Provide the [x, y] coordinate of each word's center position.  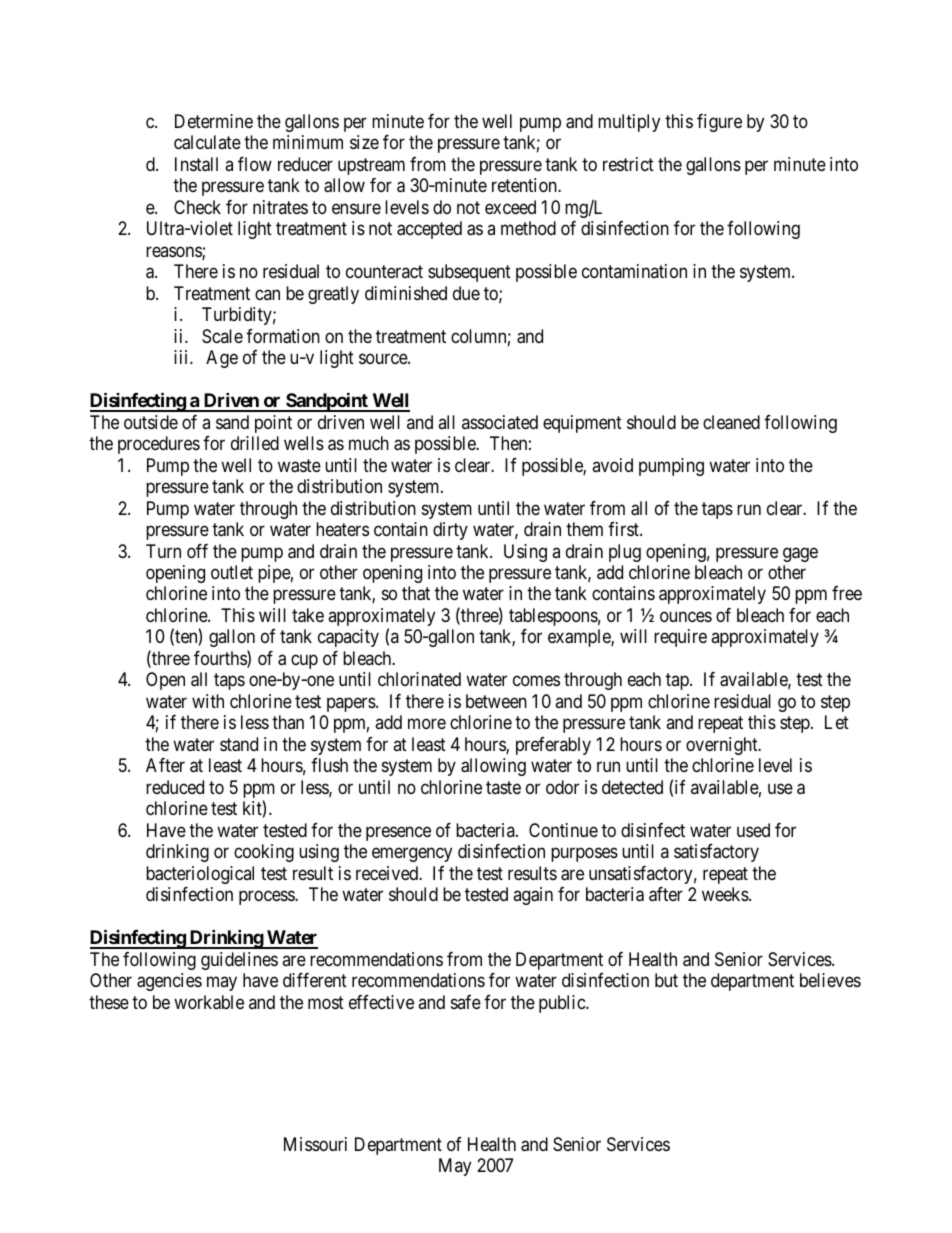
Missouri [315, 1144]
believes [830, 980]
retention [525, 185]
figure [719, 123]
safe [466, 1002]
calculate [207, 142]
